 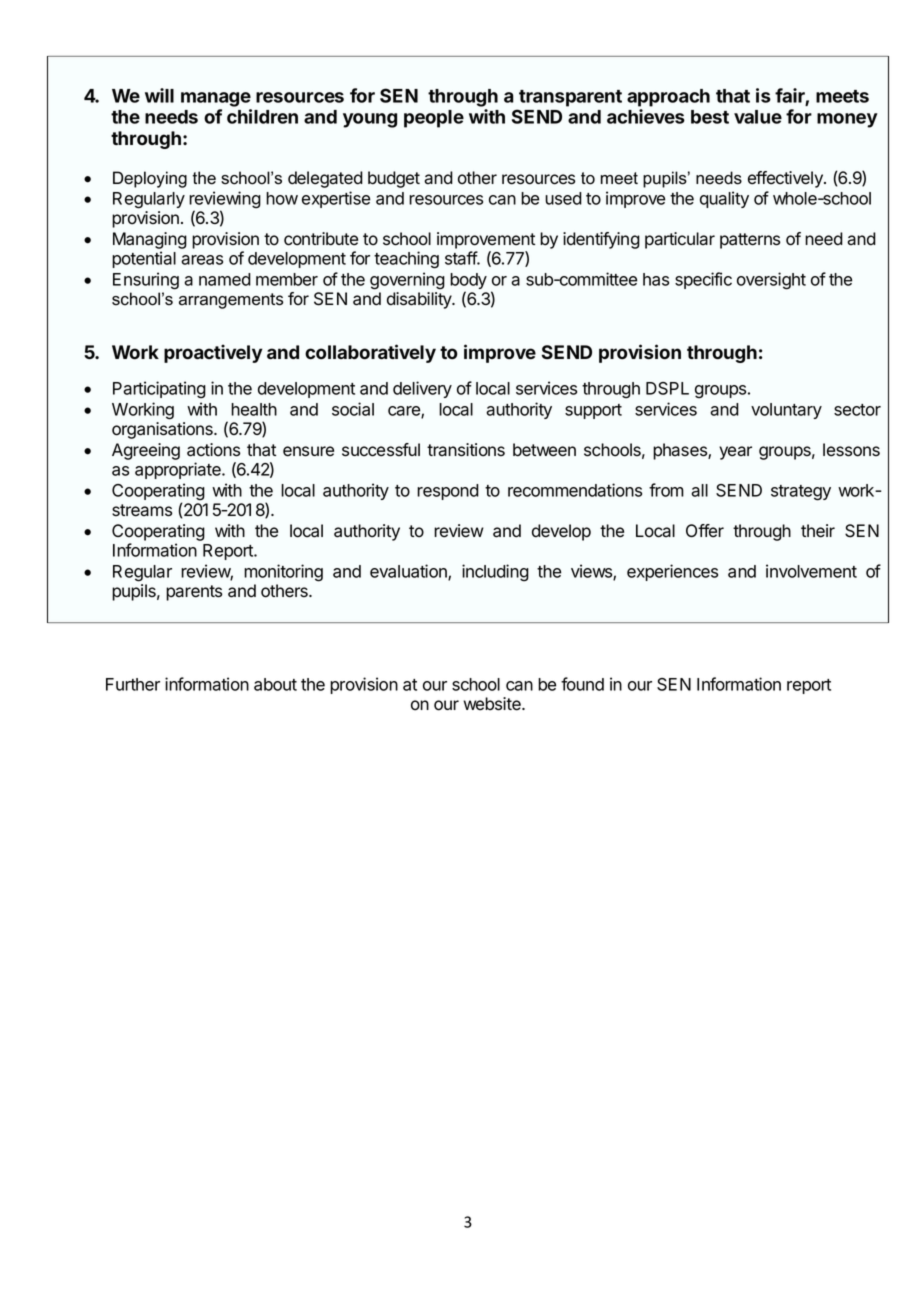 I want to click on people, so click(x=434, y=119).
